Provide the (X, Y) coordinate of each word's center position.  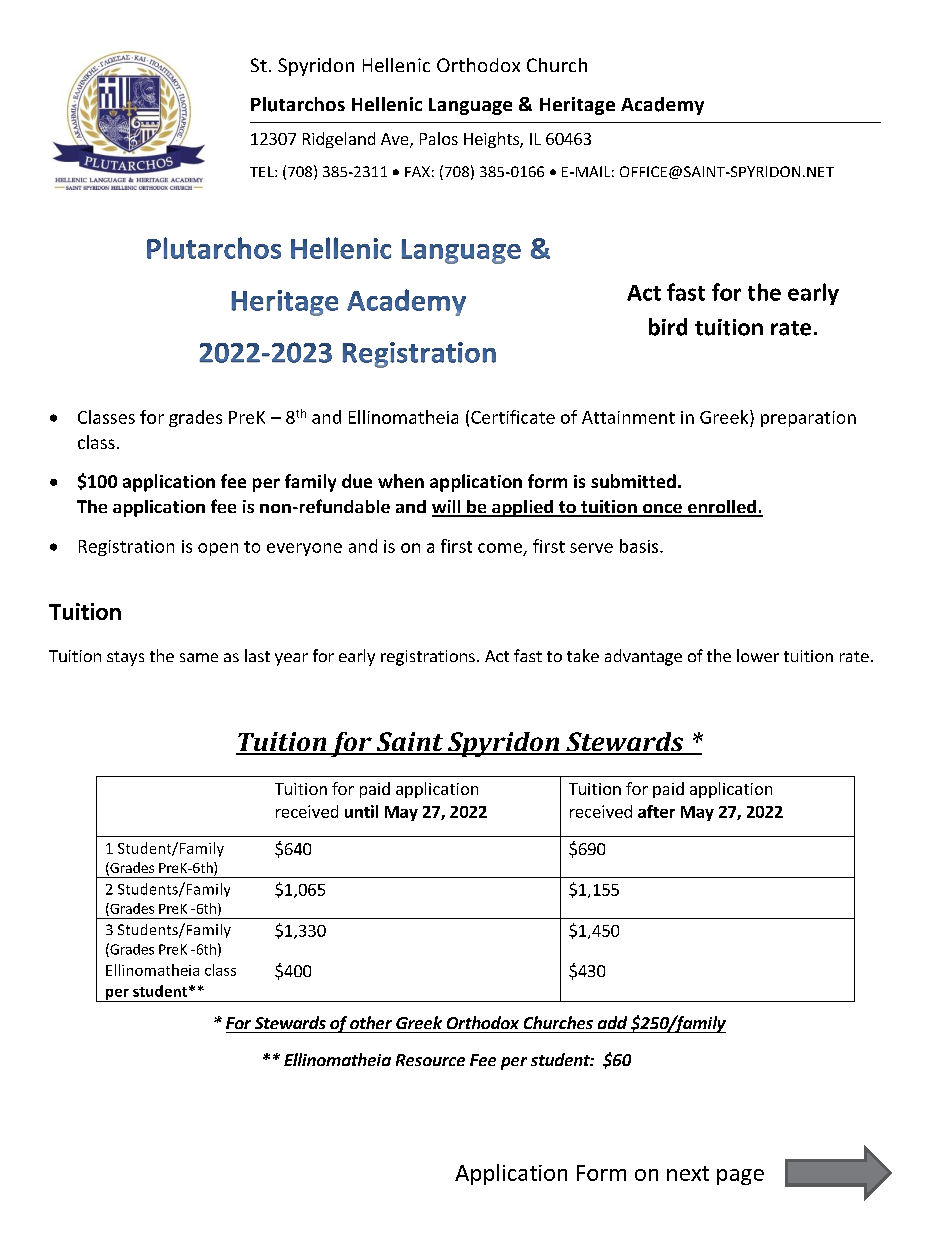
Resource (430, 1060)
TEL (263, 171)
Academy (662, 106)
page (740, 1177)
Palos (439, 138)
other (371, 1022)
